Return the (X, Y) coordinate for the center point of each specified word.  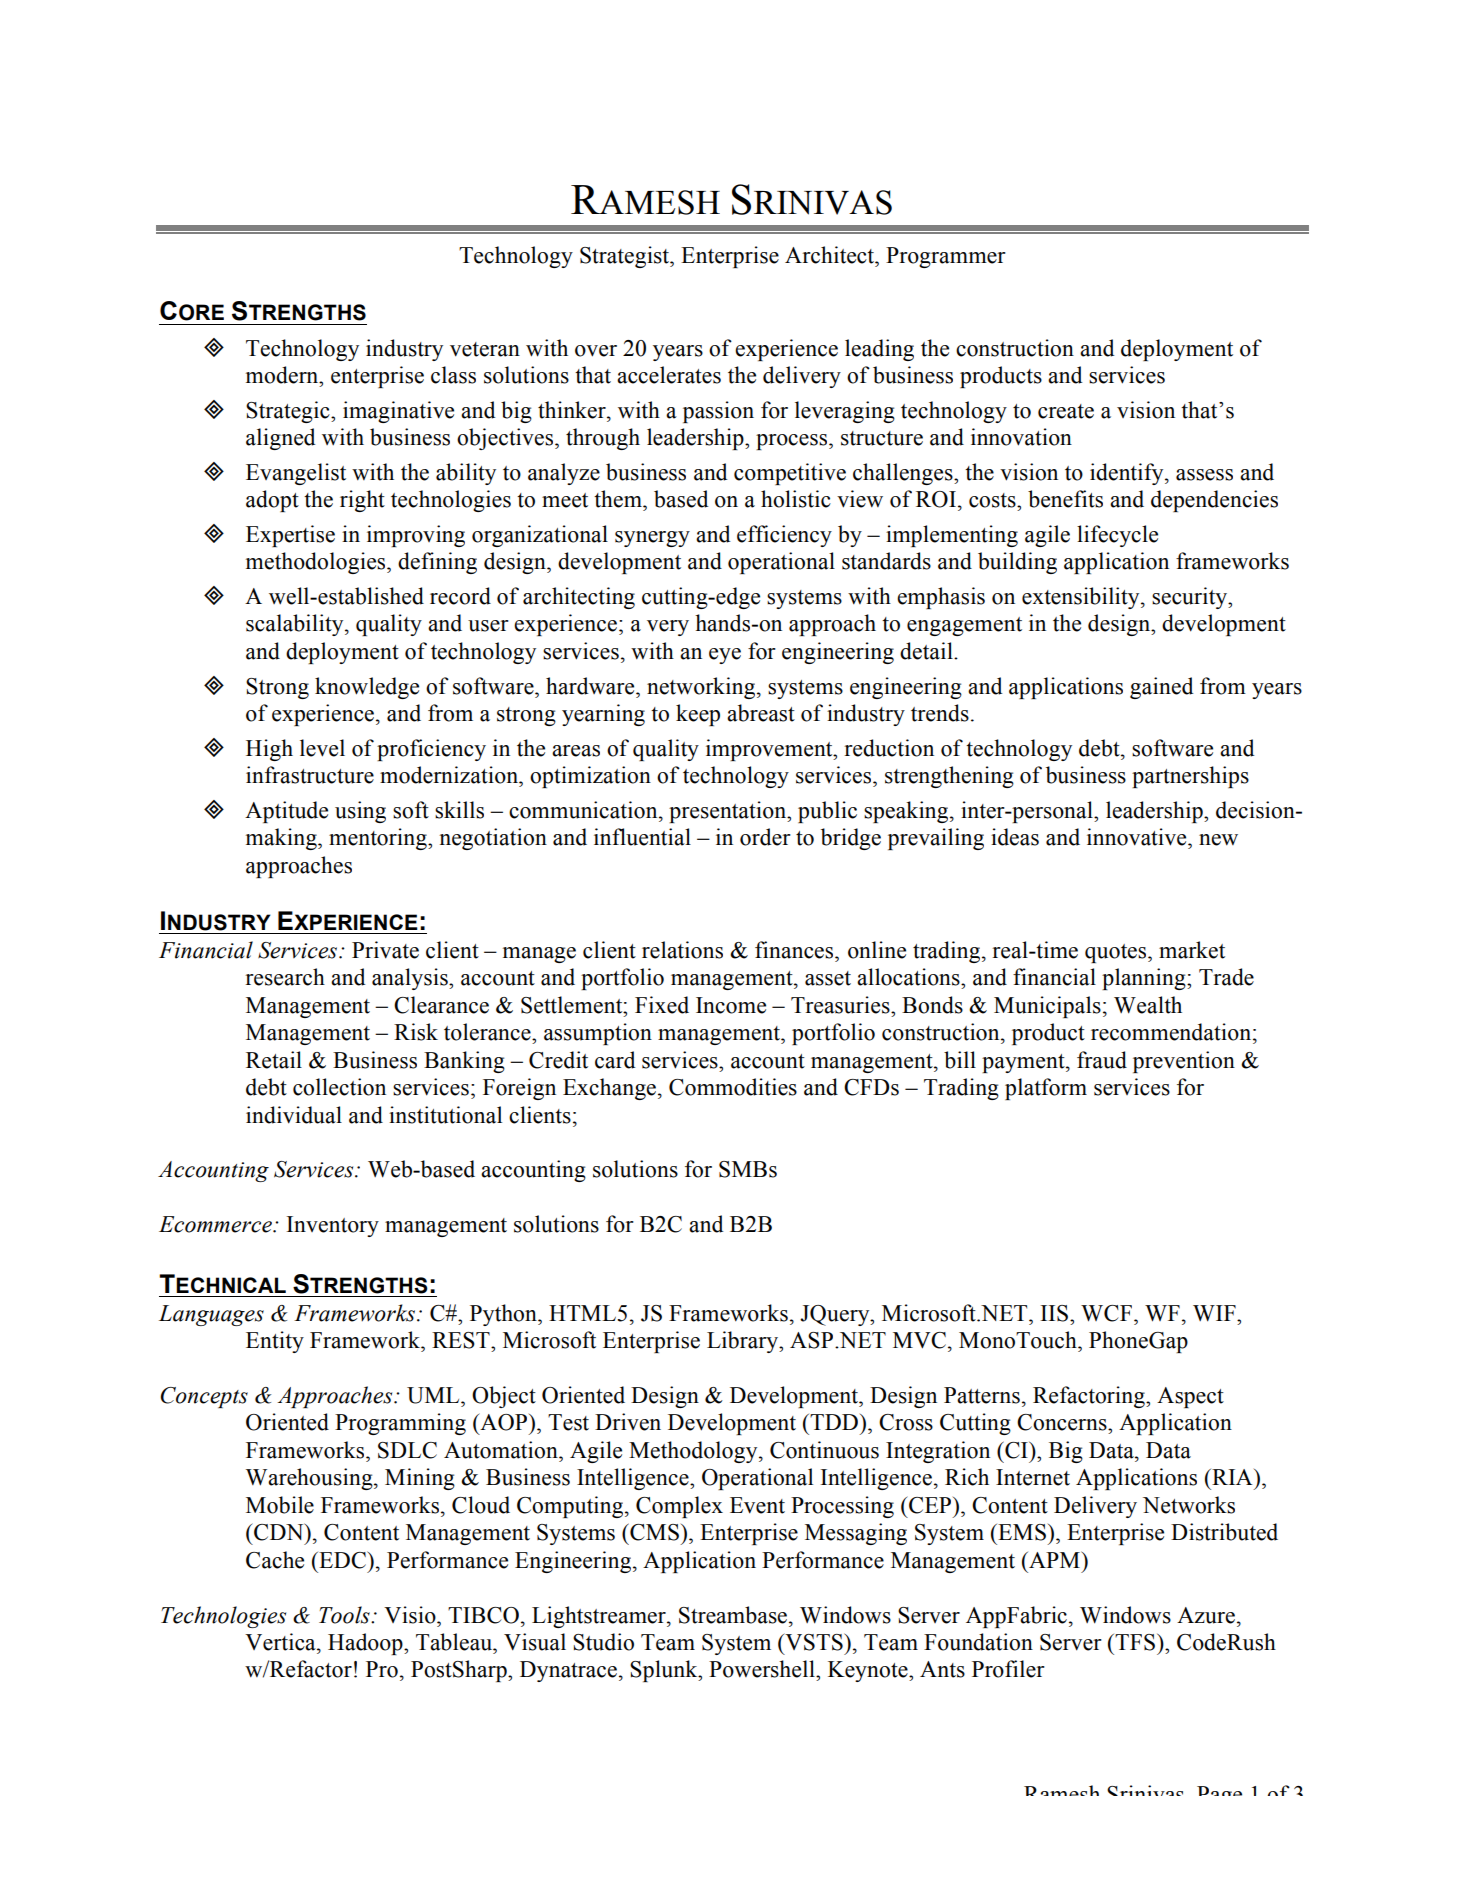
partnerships (1190, 777)
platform (1046, 1089)
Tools (345, 1615)
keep (698, 715)
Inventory (333, 1226)
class (453, 375)
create (1066, 411)
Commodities (733, 1087)
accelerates (669, 375)
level (322, 748)
